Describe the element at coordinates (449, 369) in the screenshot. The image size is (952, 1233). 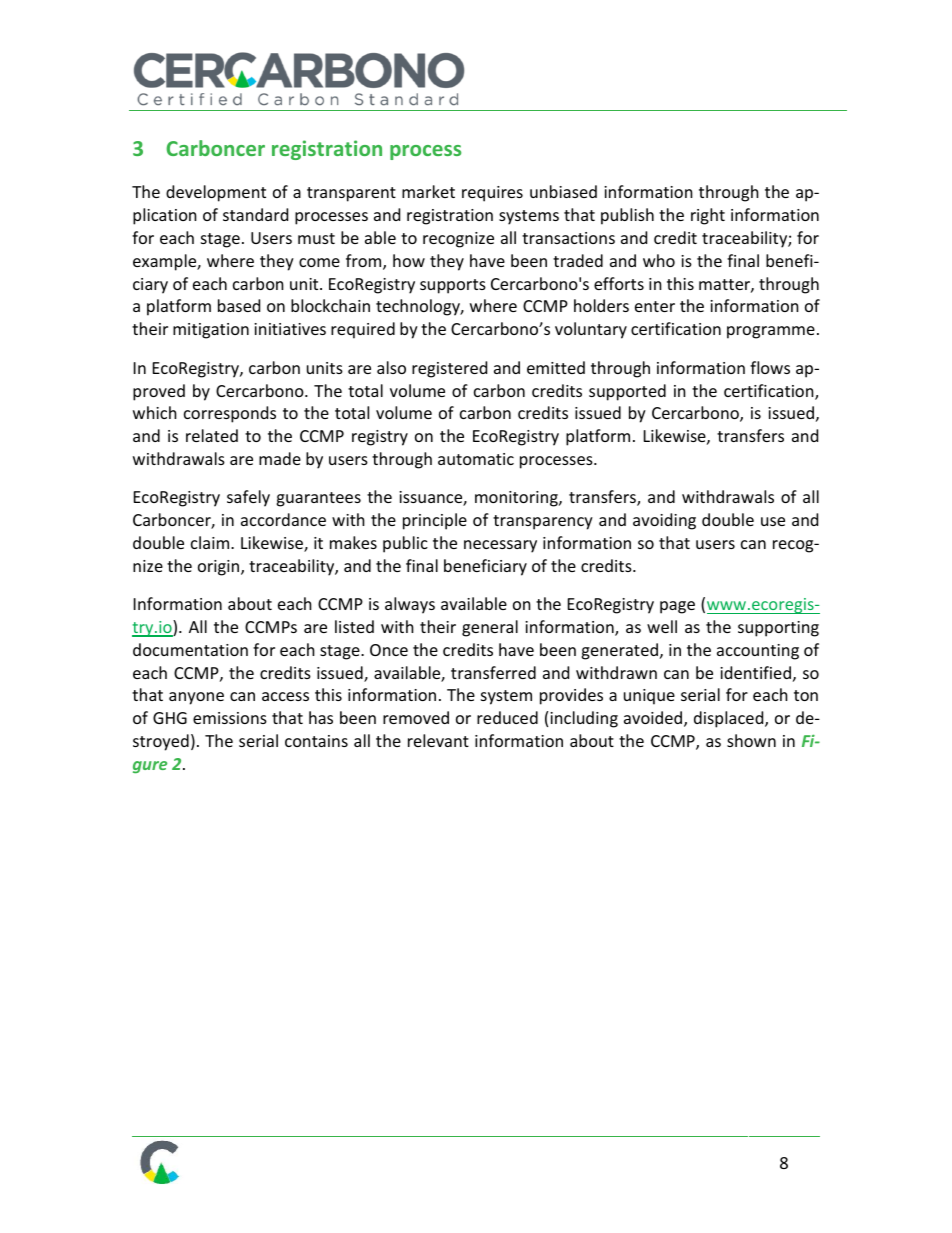
I see `registered` at that location.
